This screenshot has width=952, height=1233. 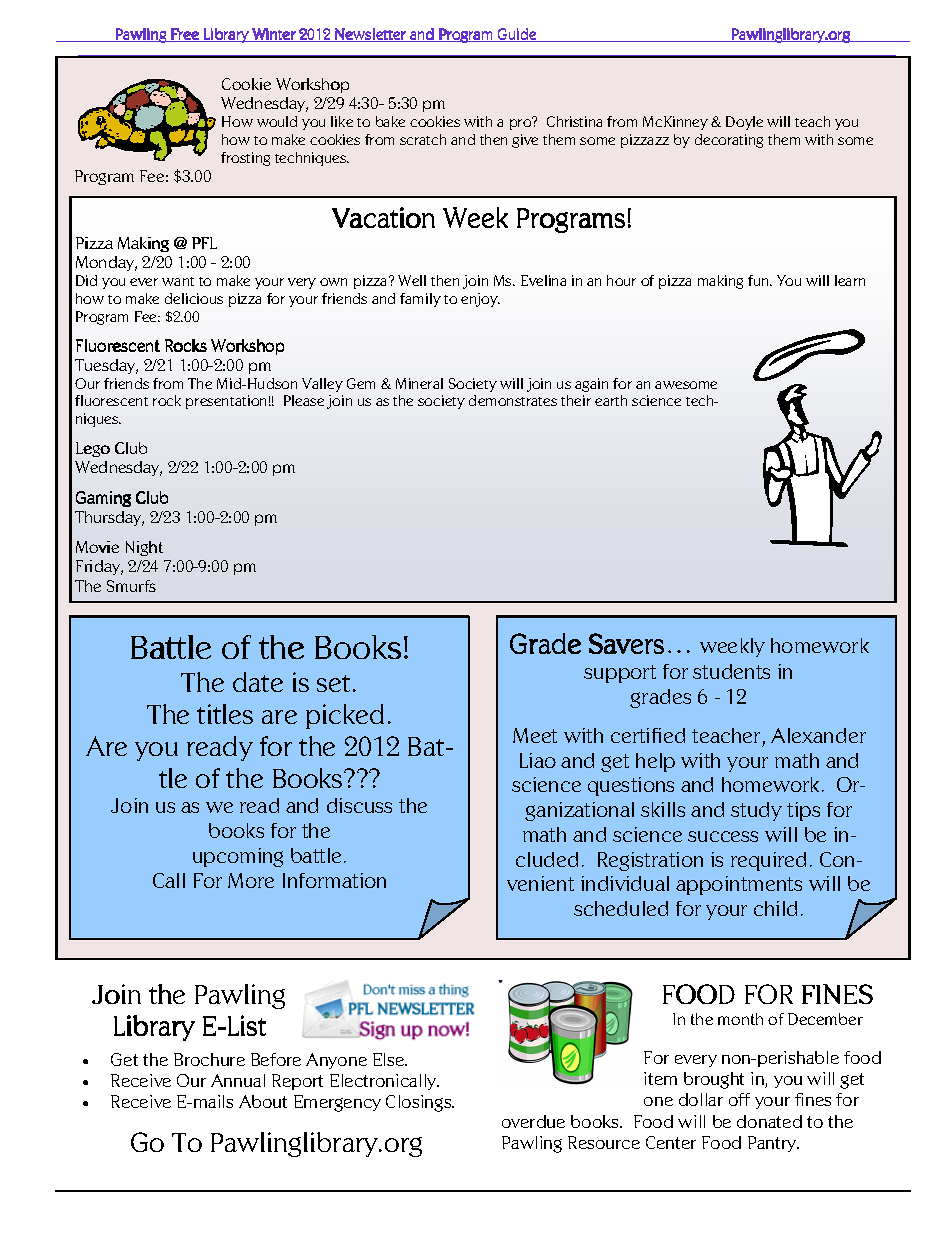 What do you see at coordinates (238, 1080) in the screenshot?
I see `Annual` at bounding box center [238, 1080].
